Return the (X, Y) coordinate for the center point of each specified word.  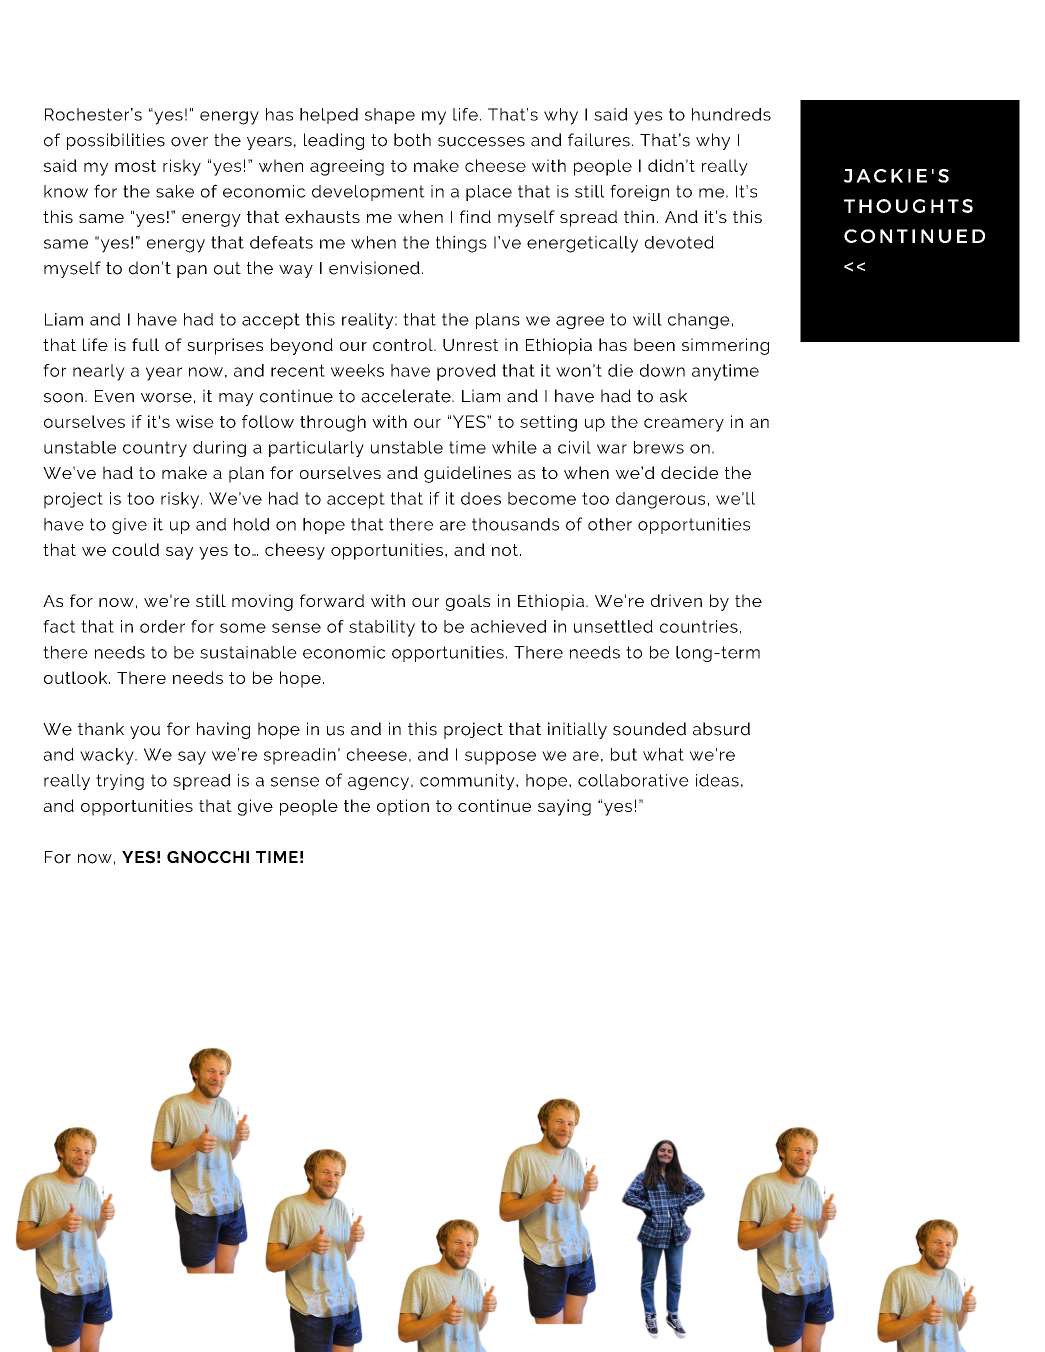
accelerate (407, 396)
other (610, 524)
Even (114, 396)
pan (192, 271)
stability (382, 628)
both (412, 140)
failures (599, 140)
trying (120, 782)
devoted (679, 242)
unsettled (613, 626)
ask (673, 396)
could (135, 549)
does (481, 498)
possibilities (116, 141)
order (162, 626)
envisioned (374, 268)
